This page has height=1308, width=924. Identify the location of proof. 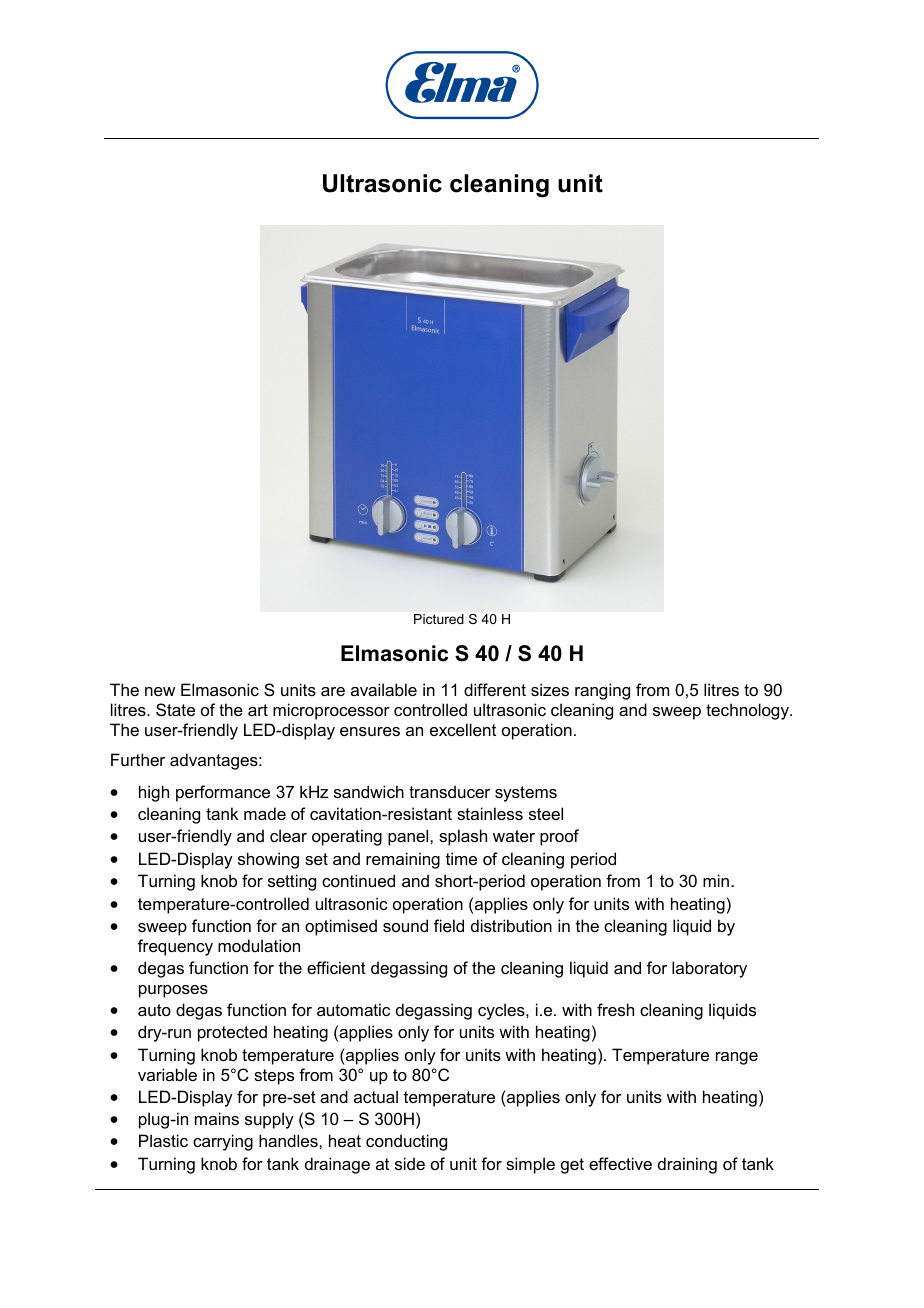
(559, 837).
